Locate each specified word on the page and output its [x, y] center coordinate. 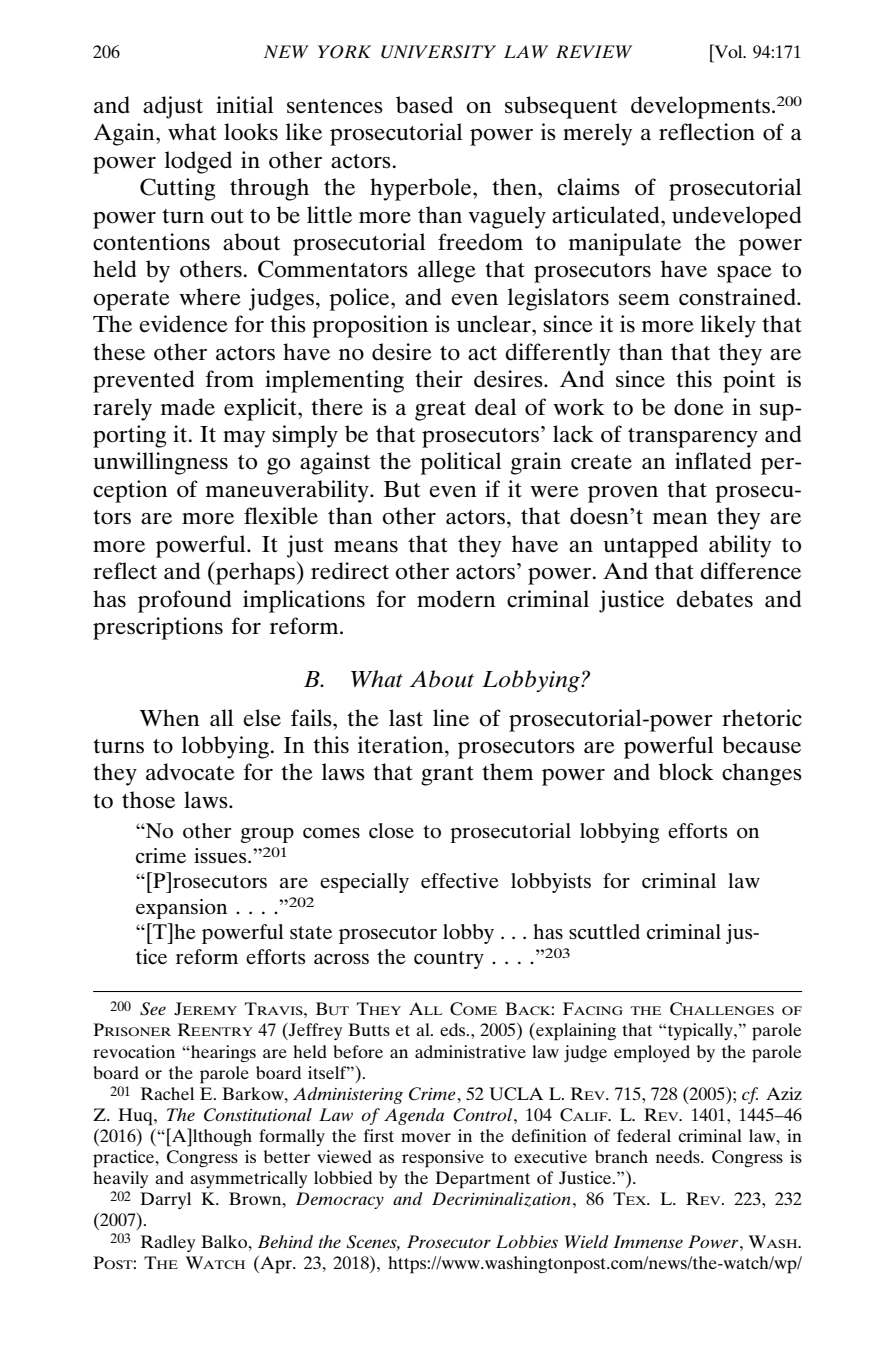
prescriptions [158, 628]
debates [714, 599]
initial [244, 104]
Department [482, 1180]
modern [456, 599]
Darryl [165, 1200]
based [424, 105]
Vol [728, 51]
